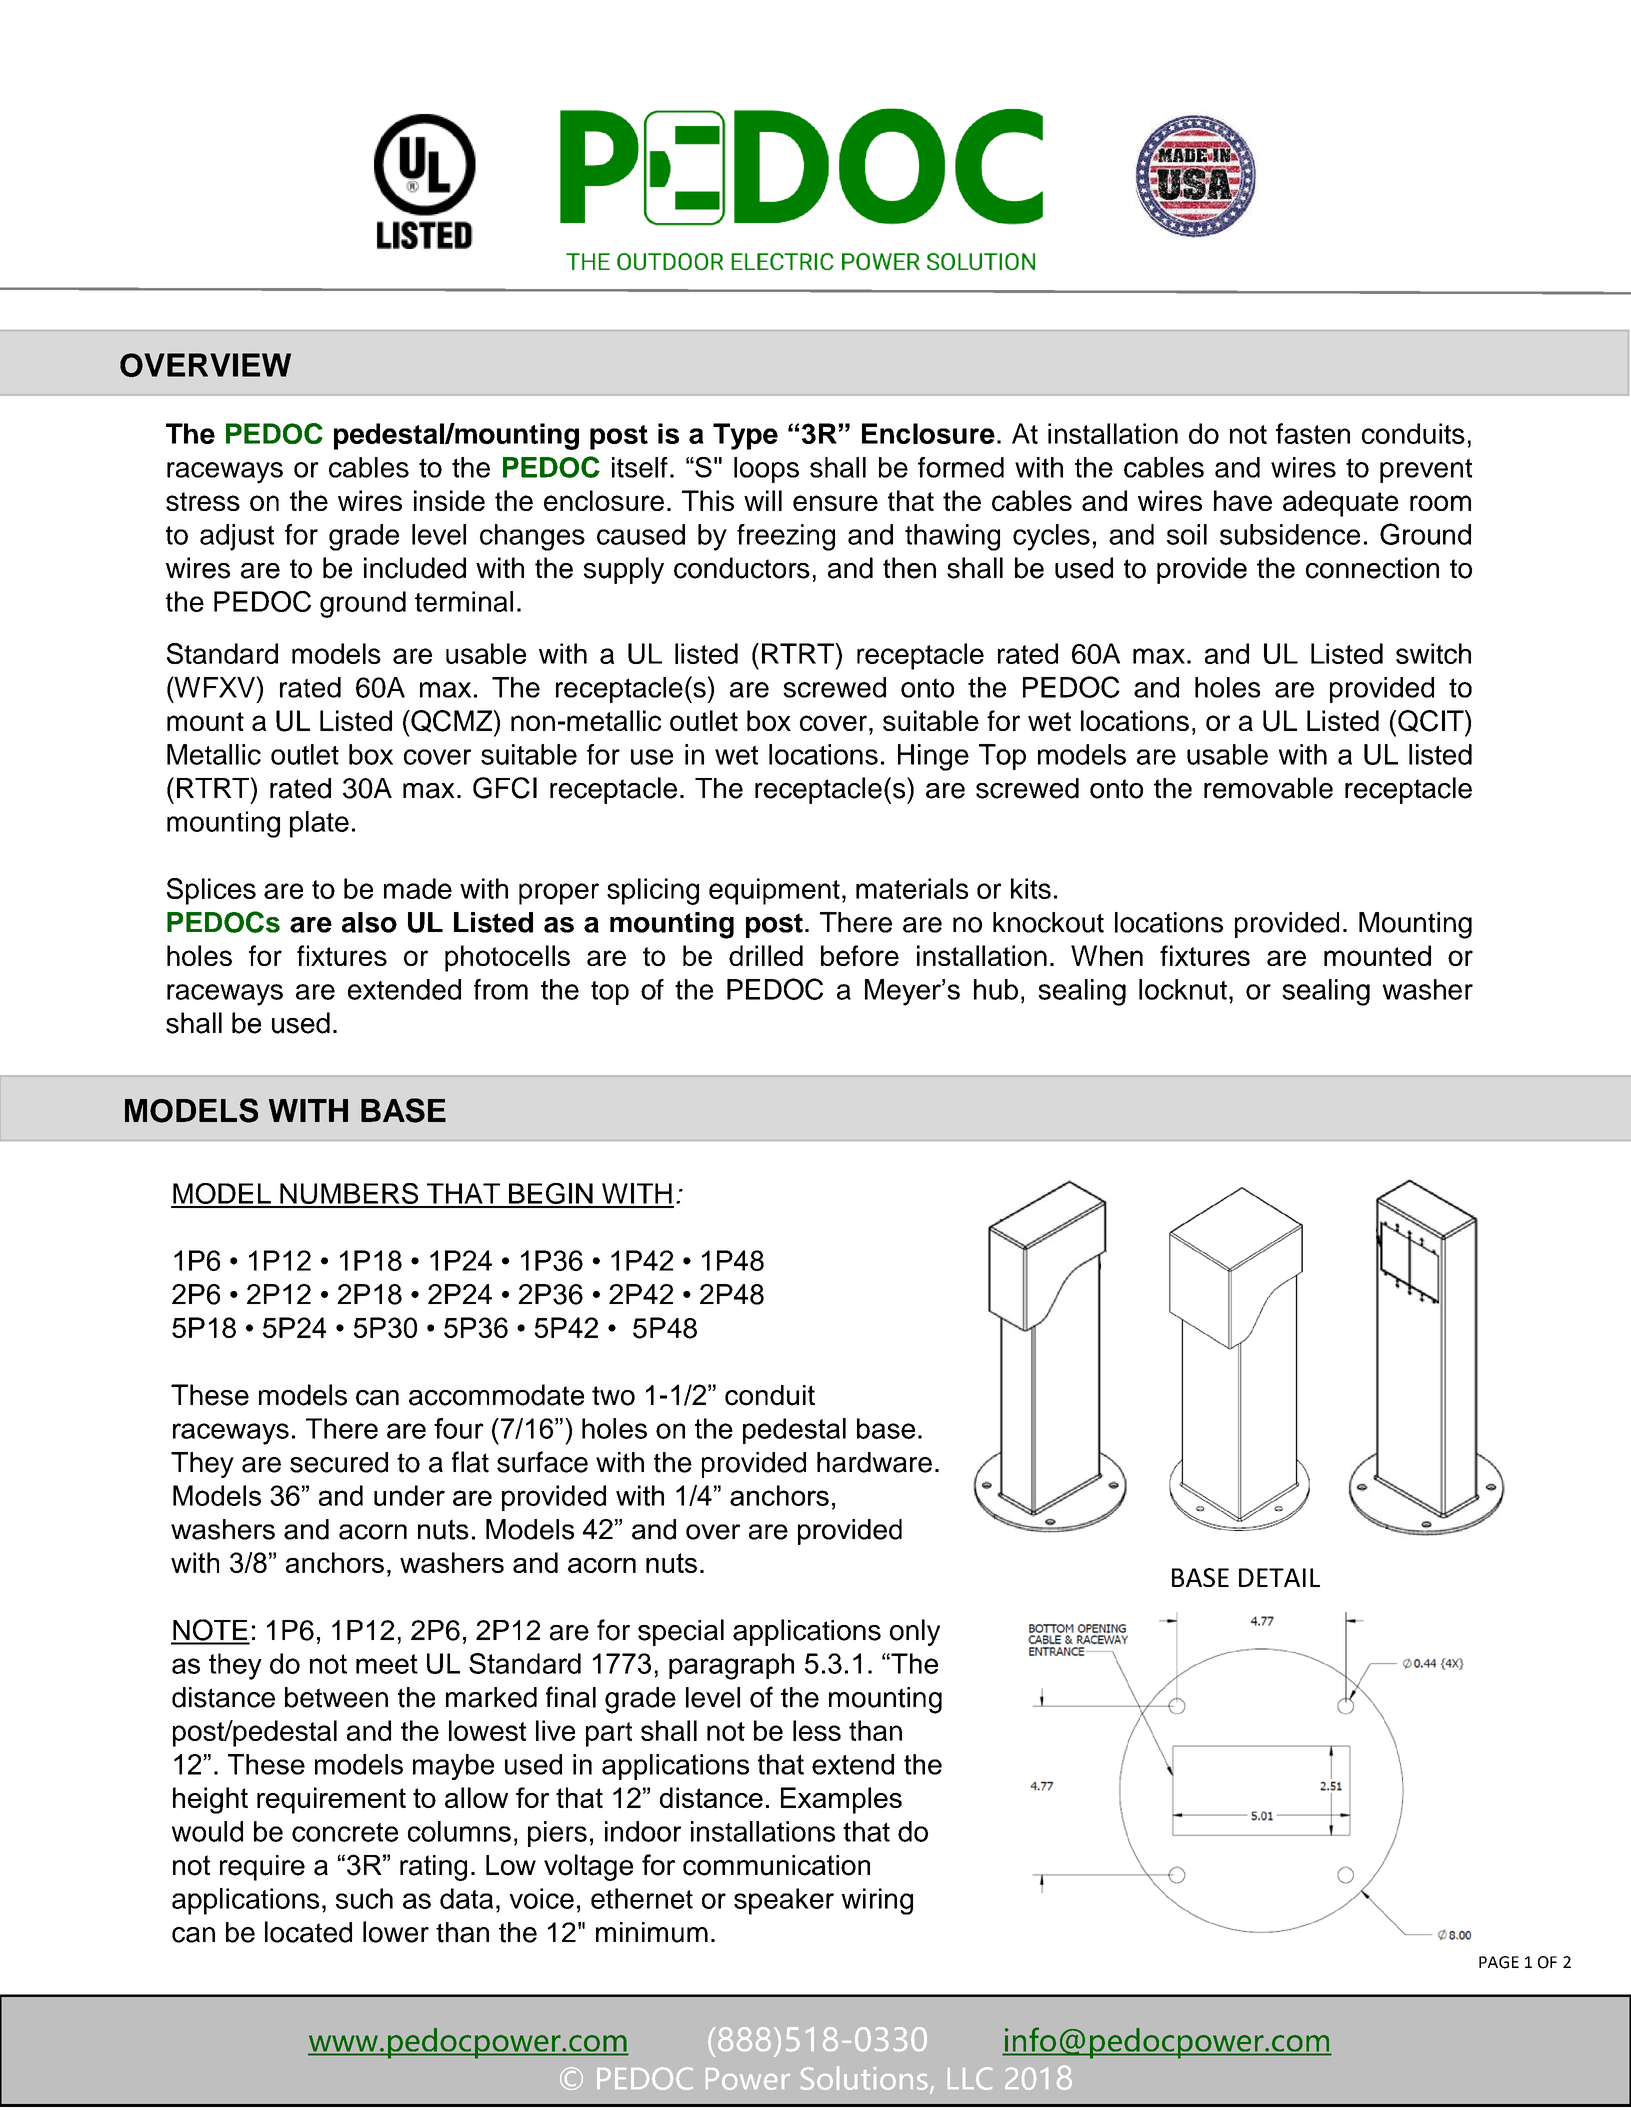 Image resolution: width=1631 pixels, height=2110 pixels. I want to click on lower, so click(396, 1932).
